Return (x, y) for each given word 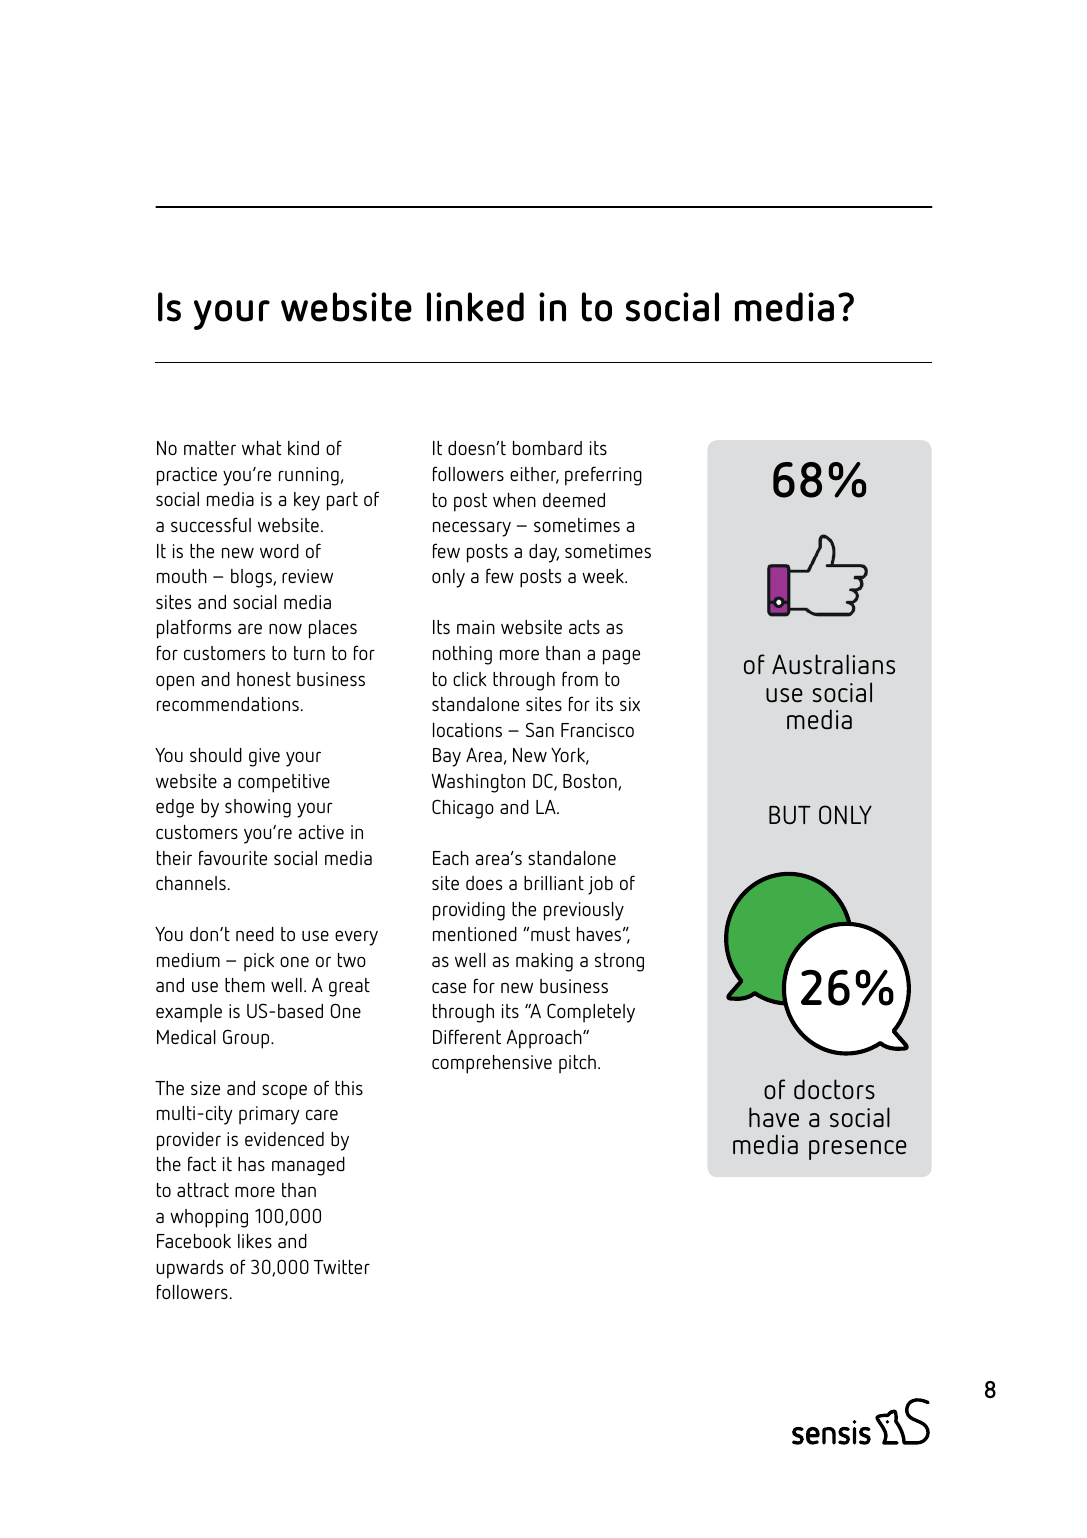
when (514, 500)
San (540, 729)
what (261, 448)
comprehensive (492, 1064)
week (604, 576)
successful (211, 524)
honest (264, 679)
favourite (233, 857)
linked (475, 307)
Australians (833, 664)
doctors (834, 1089)
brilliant (554, 883)
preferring (603, 476)
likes (255, 1241)
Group (247, 1039)
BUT (790, 814)
